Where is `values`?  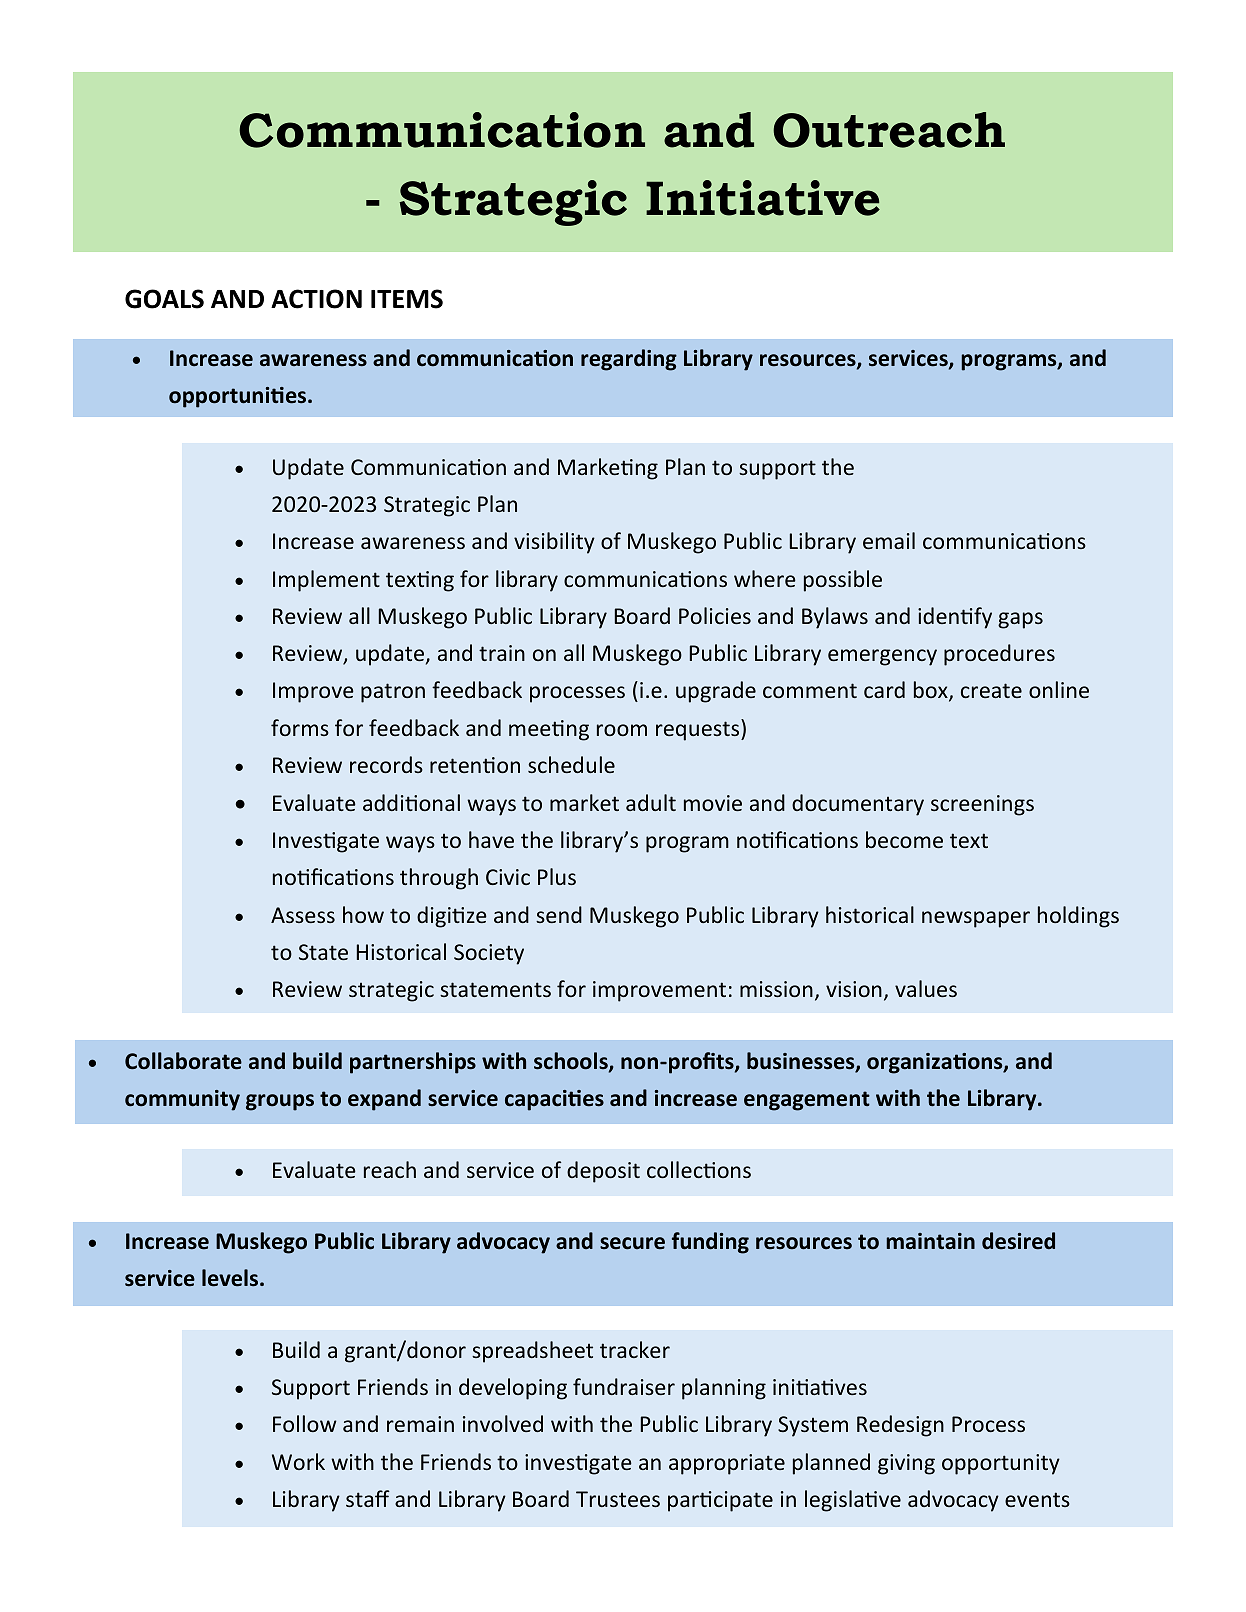 values is located at coordinates (926, 988).
